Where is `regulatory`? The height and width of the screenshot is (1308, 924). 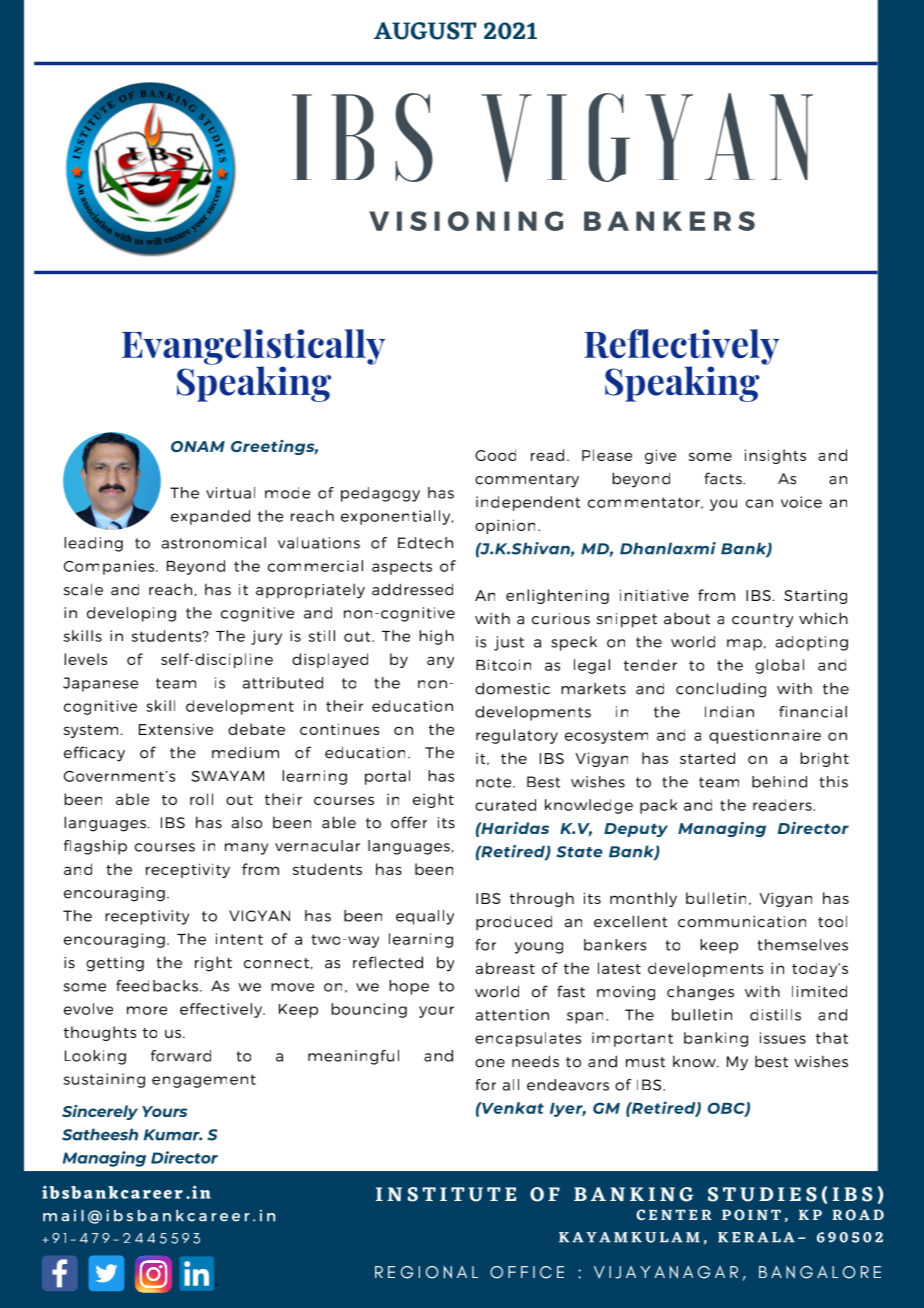 regulatory is located at coordinates (517, 736).
